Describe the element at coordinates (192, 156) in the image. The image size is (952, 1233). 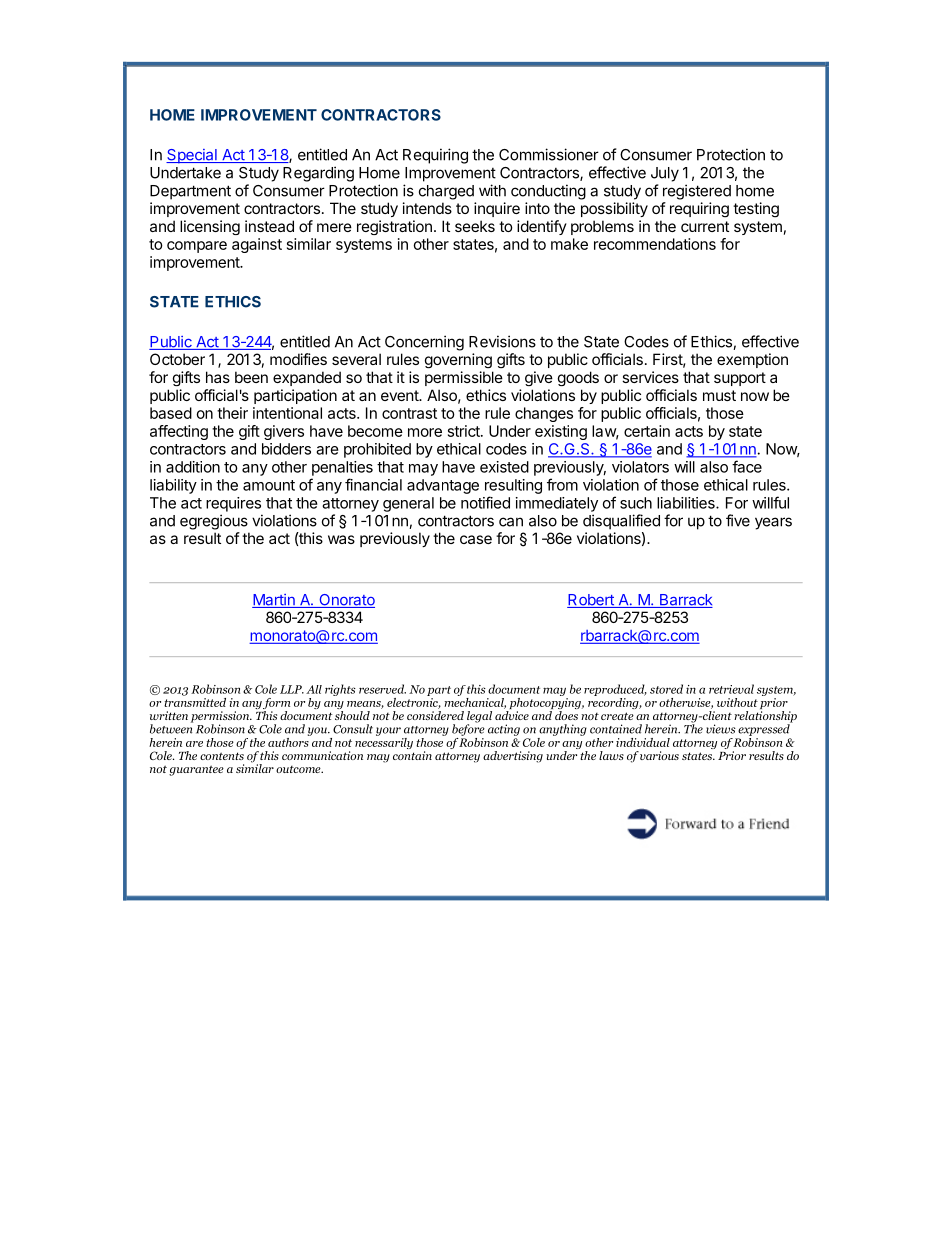
I see `Special` at that location.
